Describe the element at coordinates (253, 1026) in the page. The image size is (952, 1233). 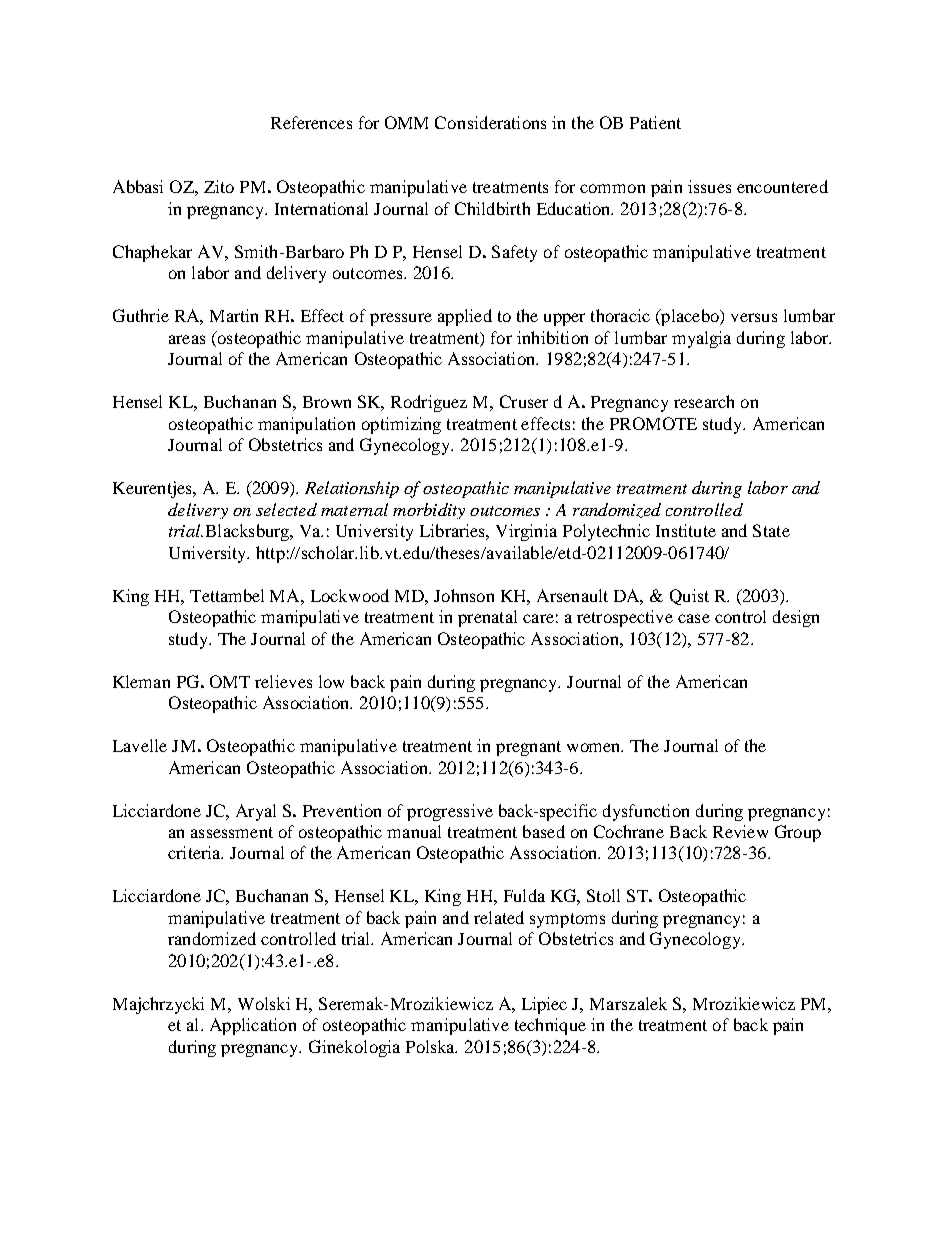
I see `Application` at that location.
